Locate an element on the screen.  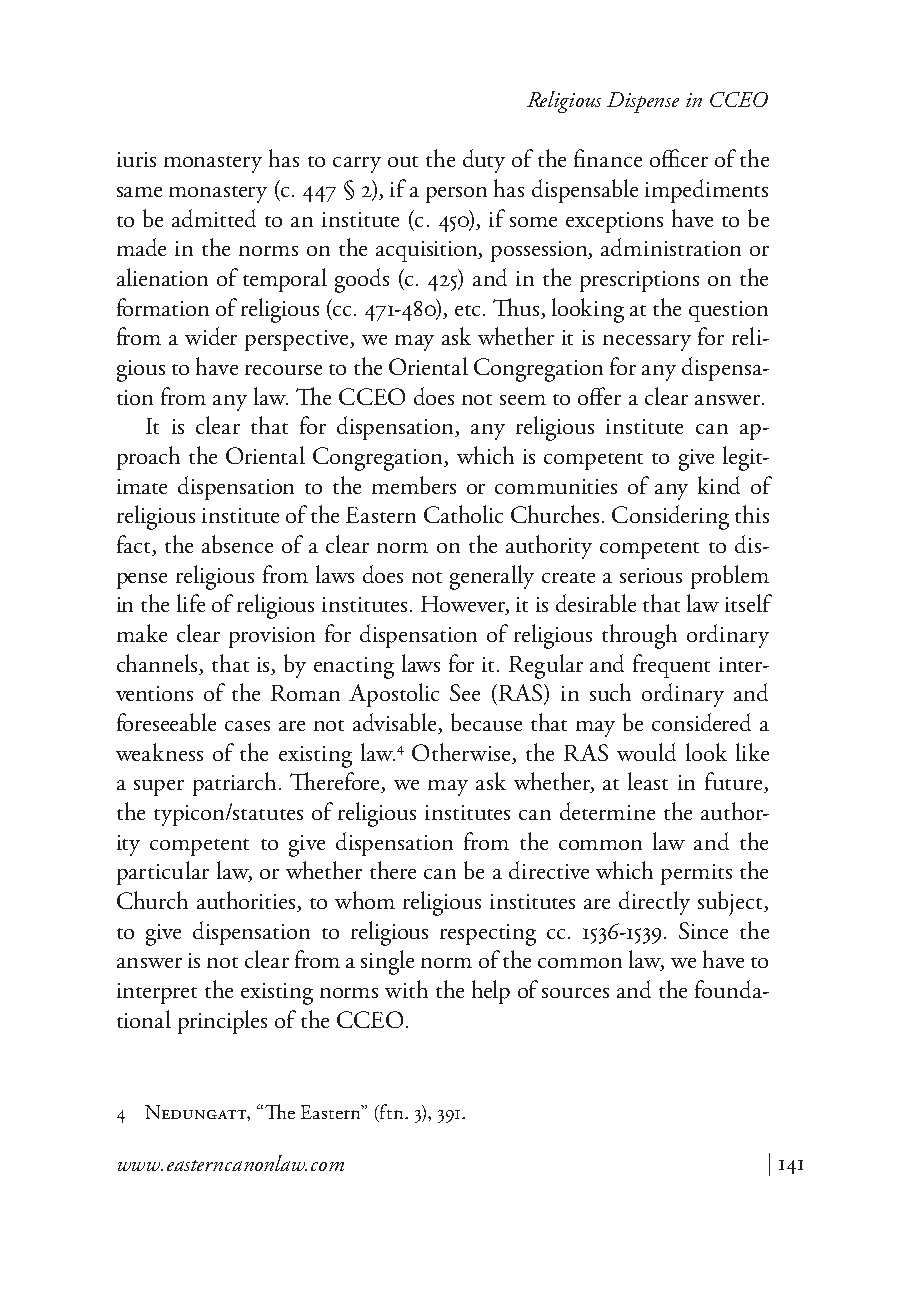
life is located at coordinates (191, 603).
